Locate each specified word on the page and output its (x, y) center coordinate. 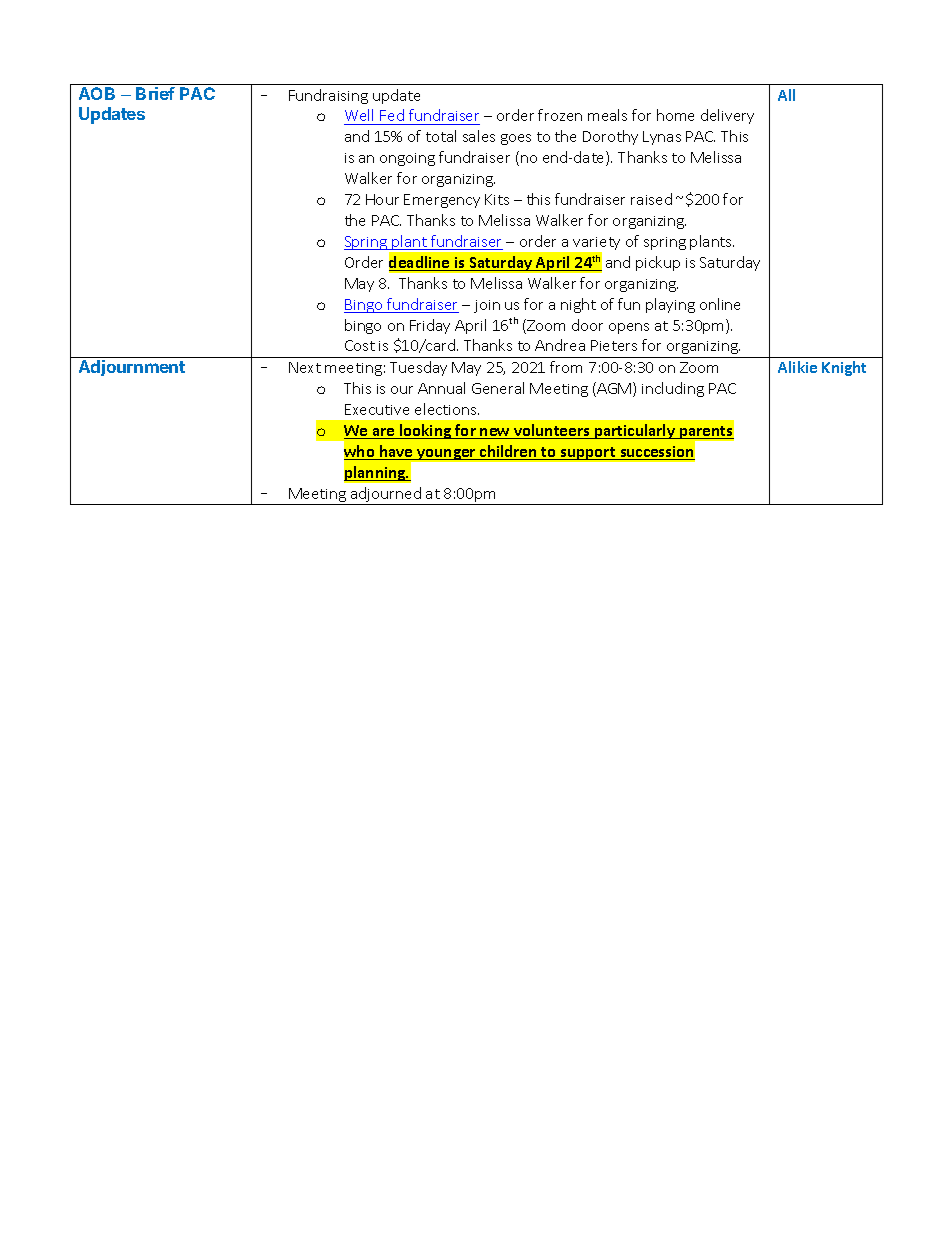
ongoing (407, 159)
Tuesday (418, 368)
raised (651, 199)
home (675, 115)
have (396, 452)
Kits (497, 199)
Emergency (442, 201)
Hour (382, 199)
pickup (658, 263)
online (720, 304)
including (673, 389)
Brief (155, 93)
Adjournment (132, 368)
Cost (360, 345)
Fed (392, 117)
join (487, 306)
